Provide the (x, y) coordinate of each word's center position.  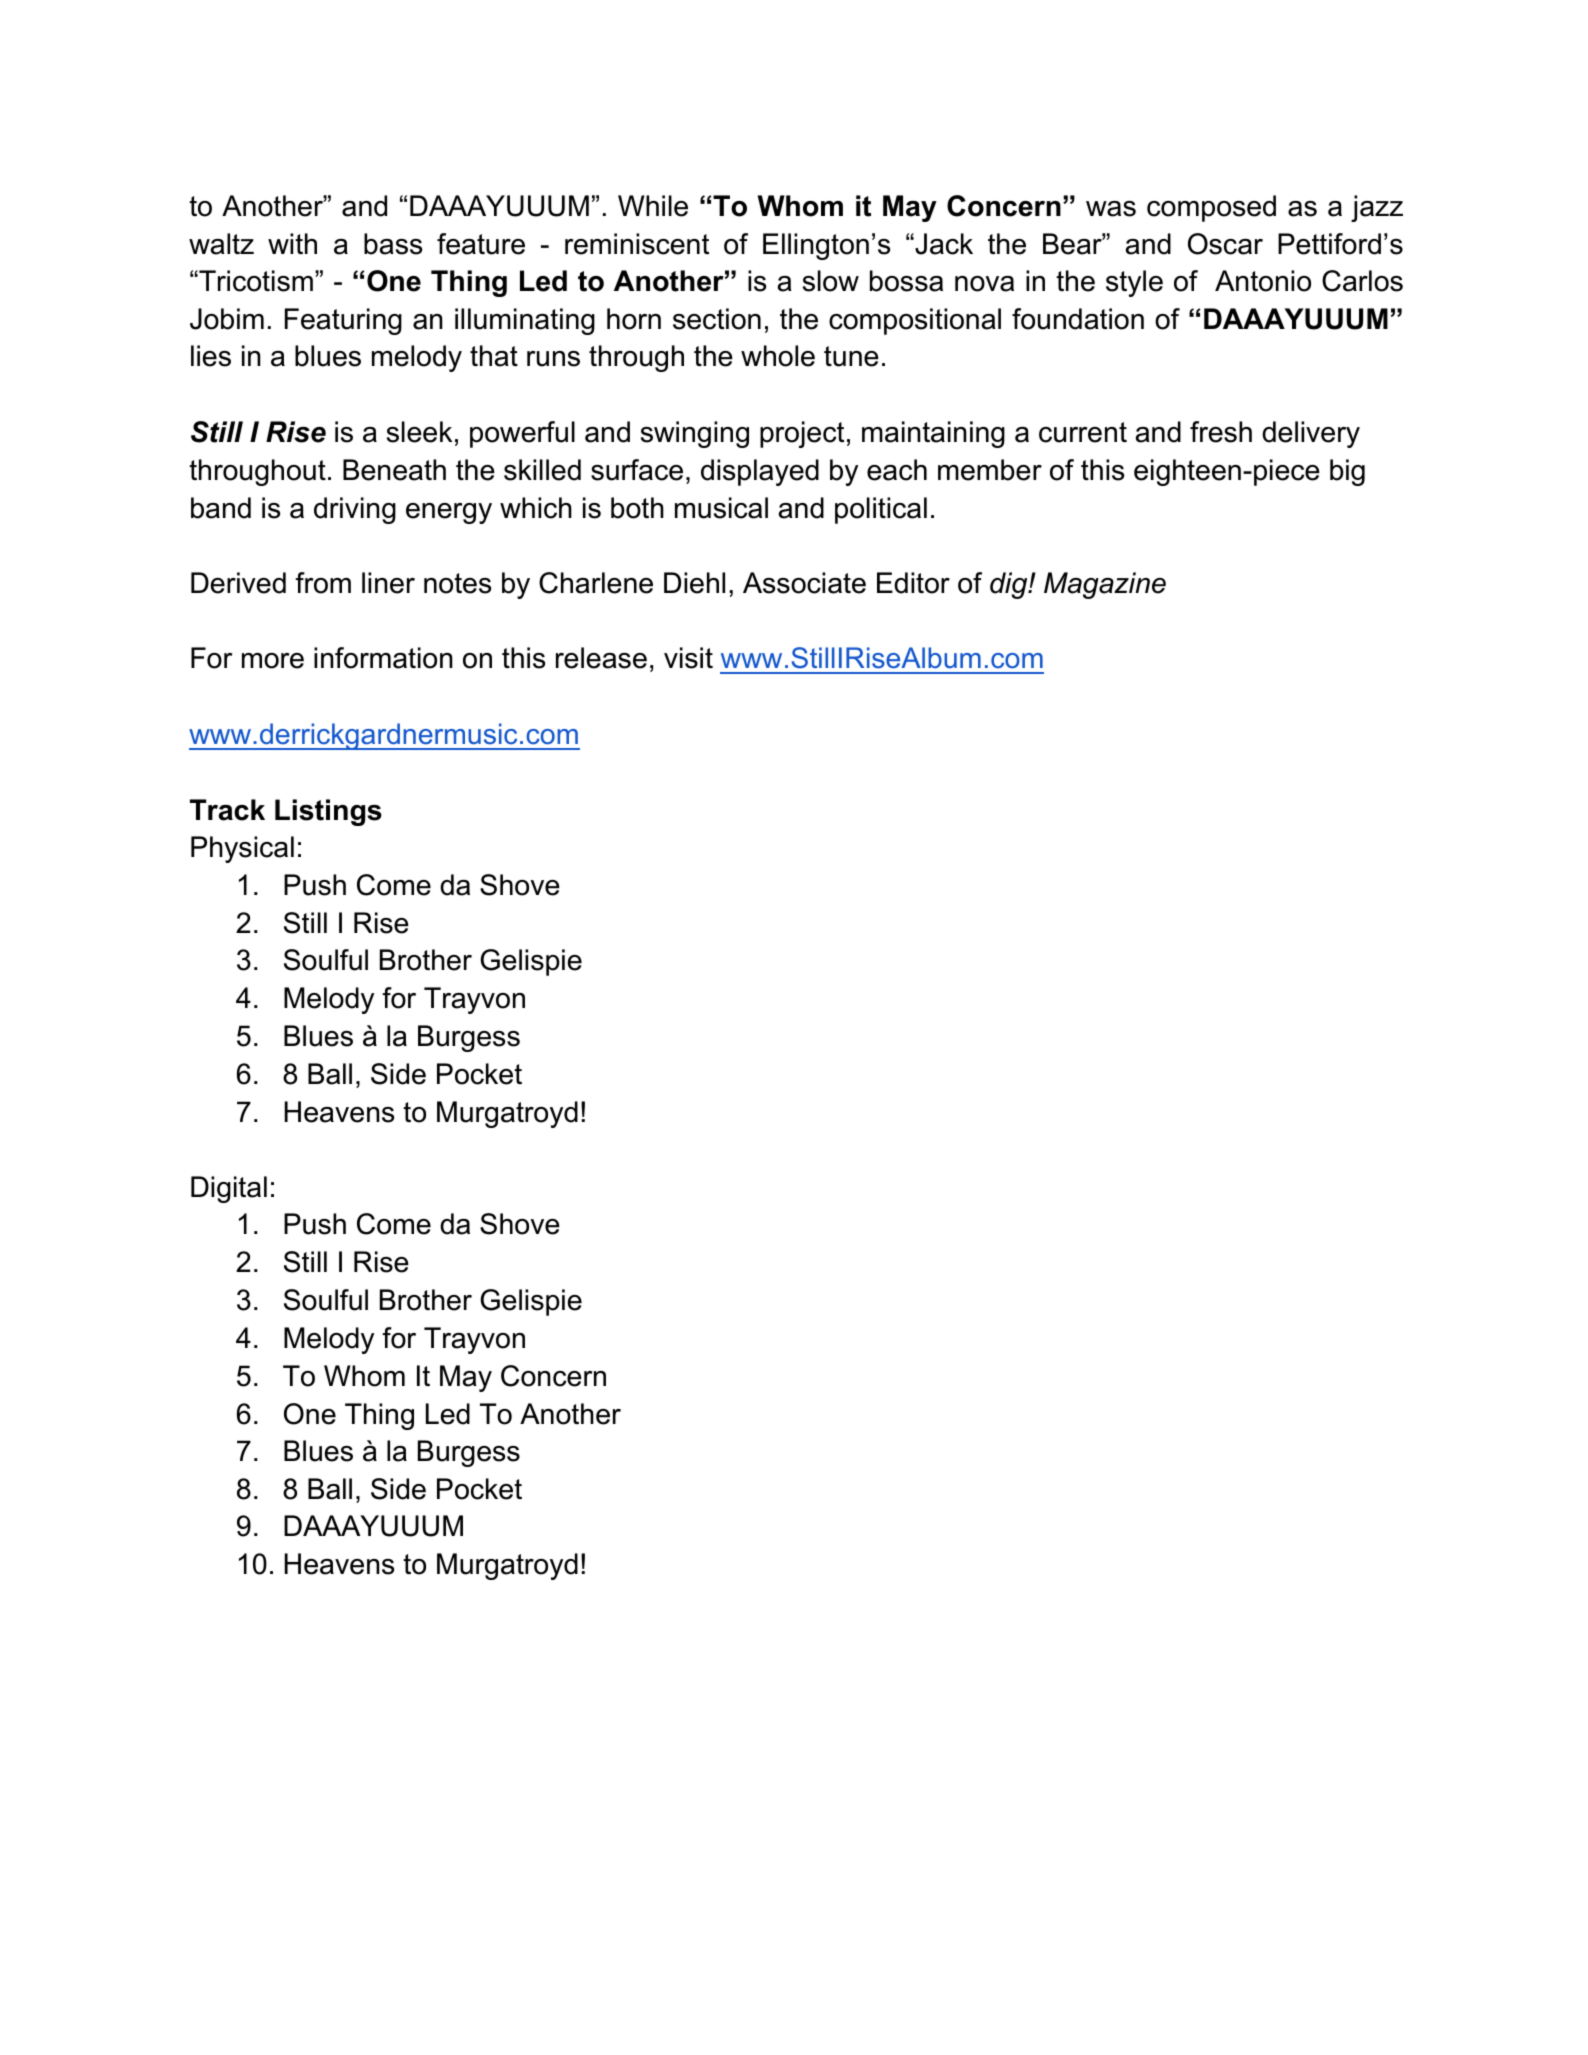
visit (688, 658)
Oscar (1225, 244)
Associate (804, 583)
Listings (328, 812)
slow (831, 281)
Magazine (1105, 585)
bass (393, 244)
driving (355, 510)
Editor (913, 583)
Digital (229, 1189)
